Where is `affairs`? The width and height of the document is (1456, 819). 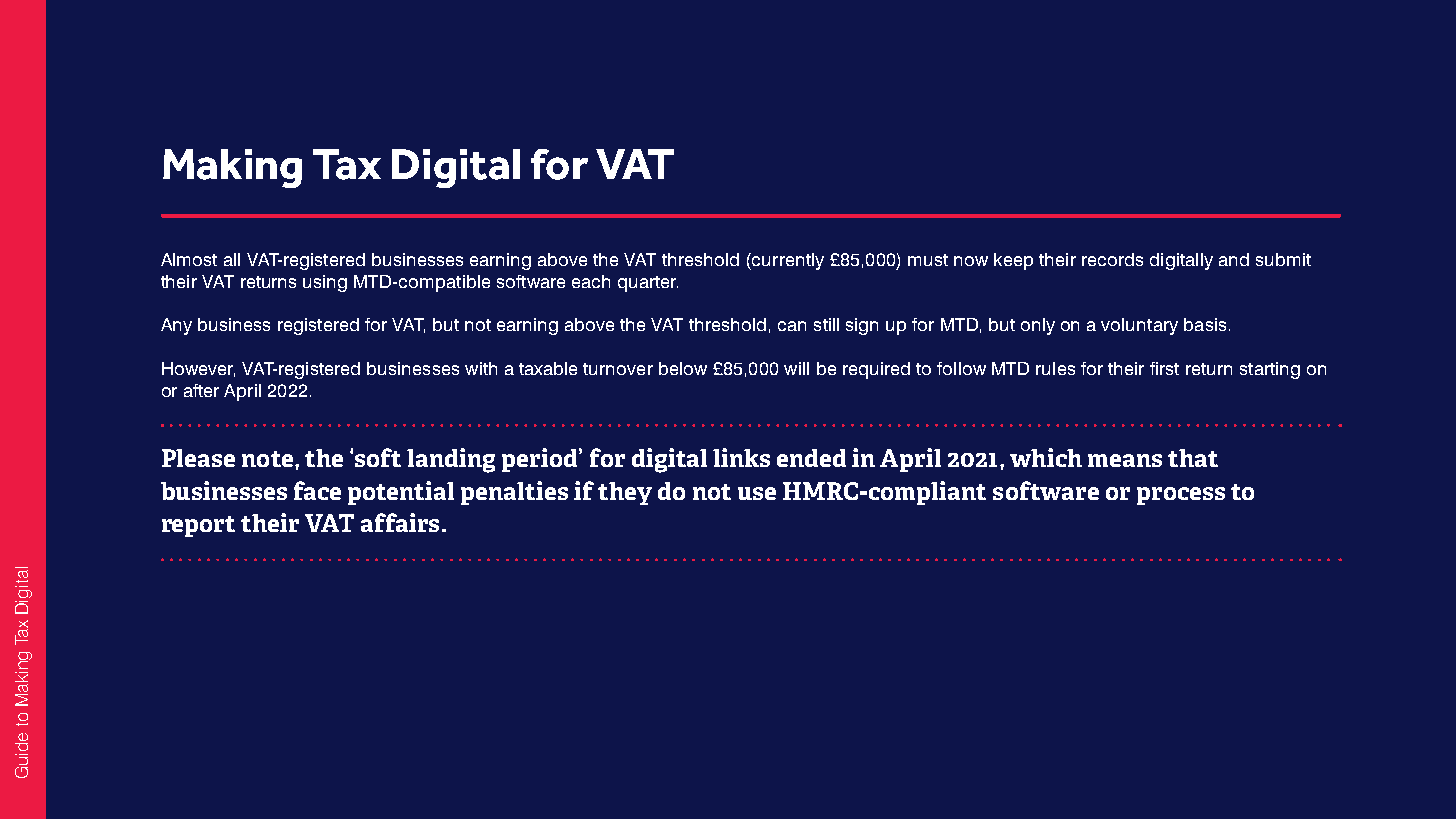
affairs is located at coordinates (400, 522).
